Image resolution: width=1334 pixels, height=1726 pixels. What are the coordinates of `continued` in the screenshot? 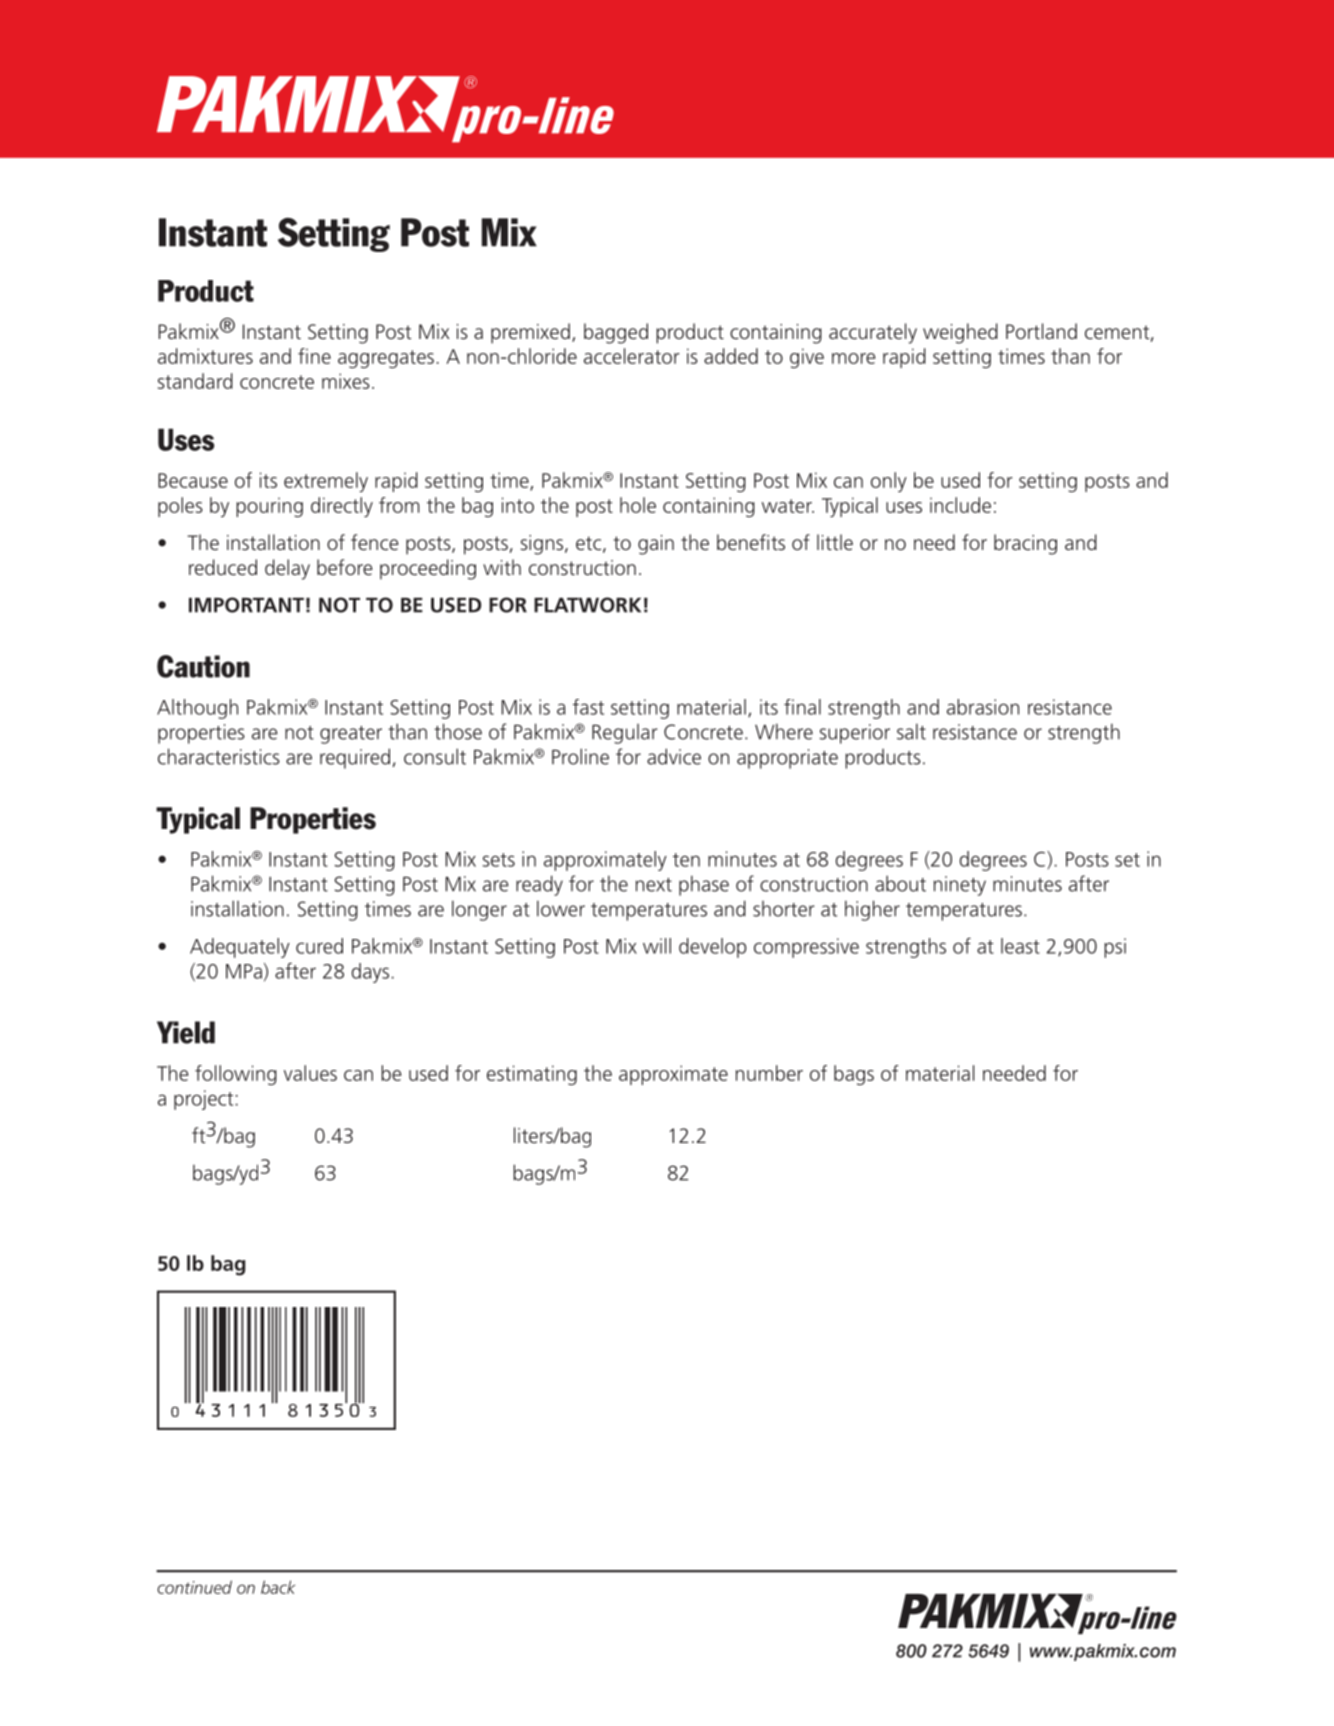 It's located at (194, 1587).
